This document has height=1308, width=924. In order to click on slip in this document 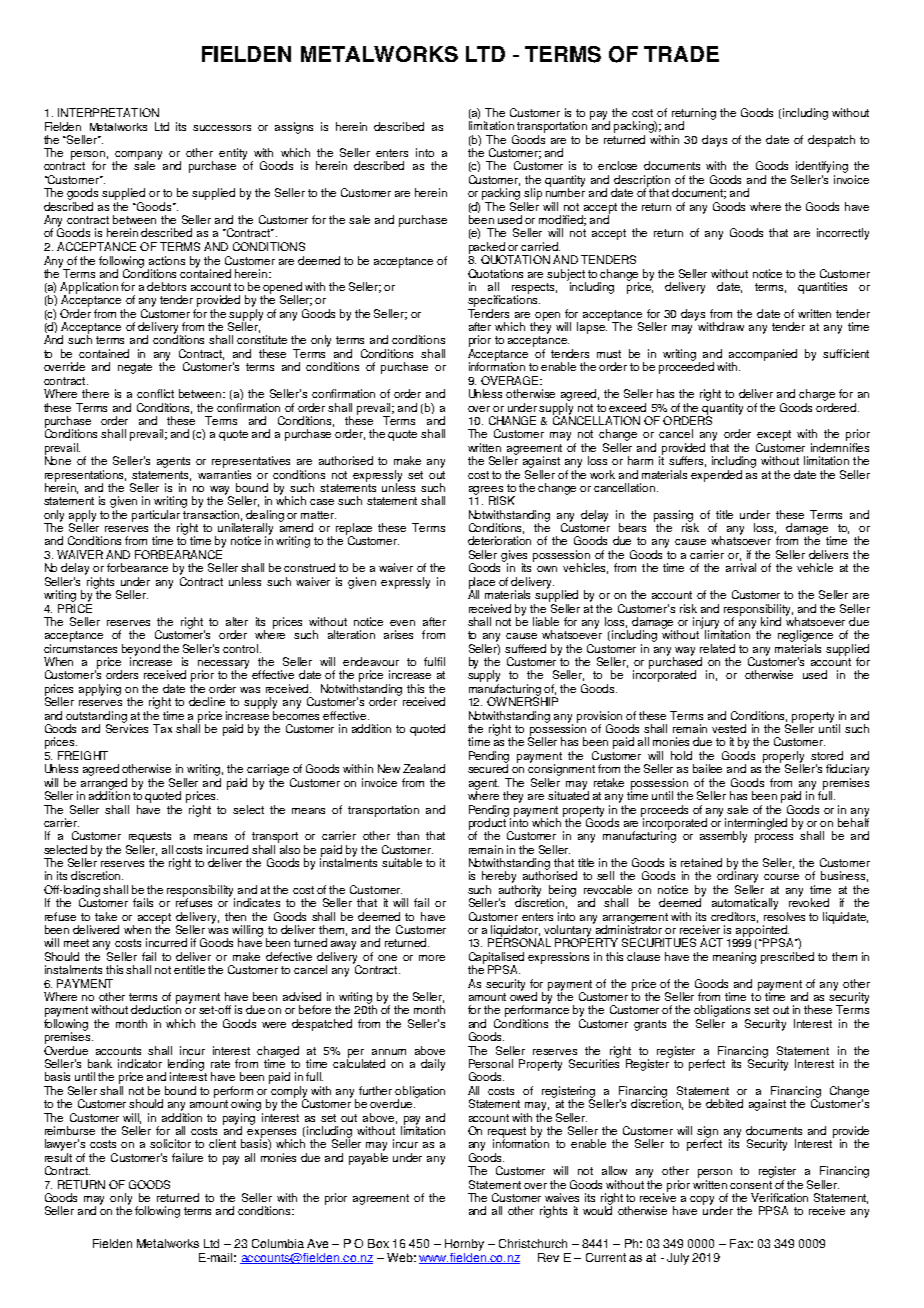, I will do `click(533, 194)`.
